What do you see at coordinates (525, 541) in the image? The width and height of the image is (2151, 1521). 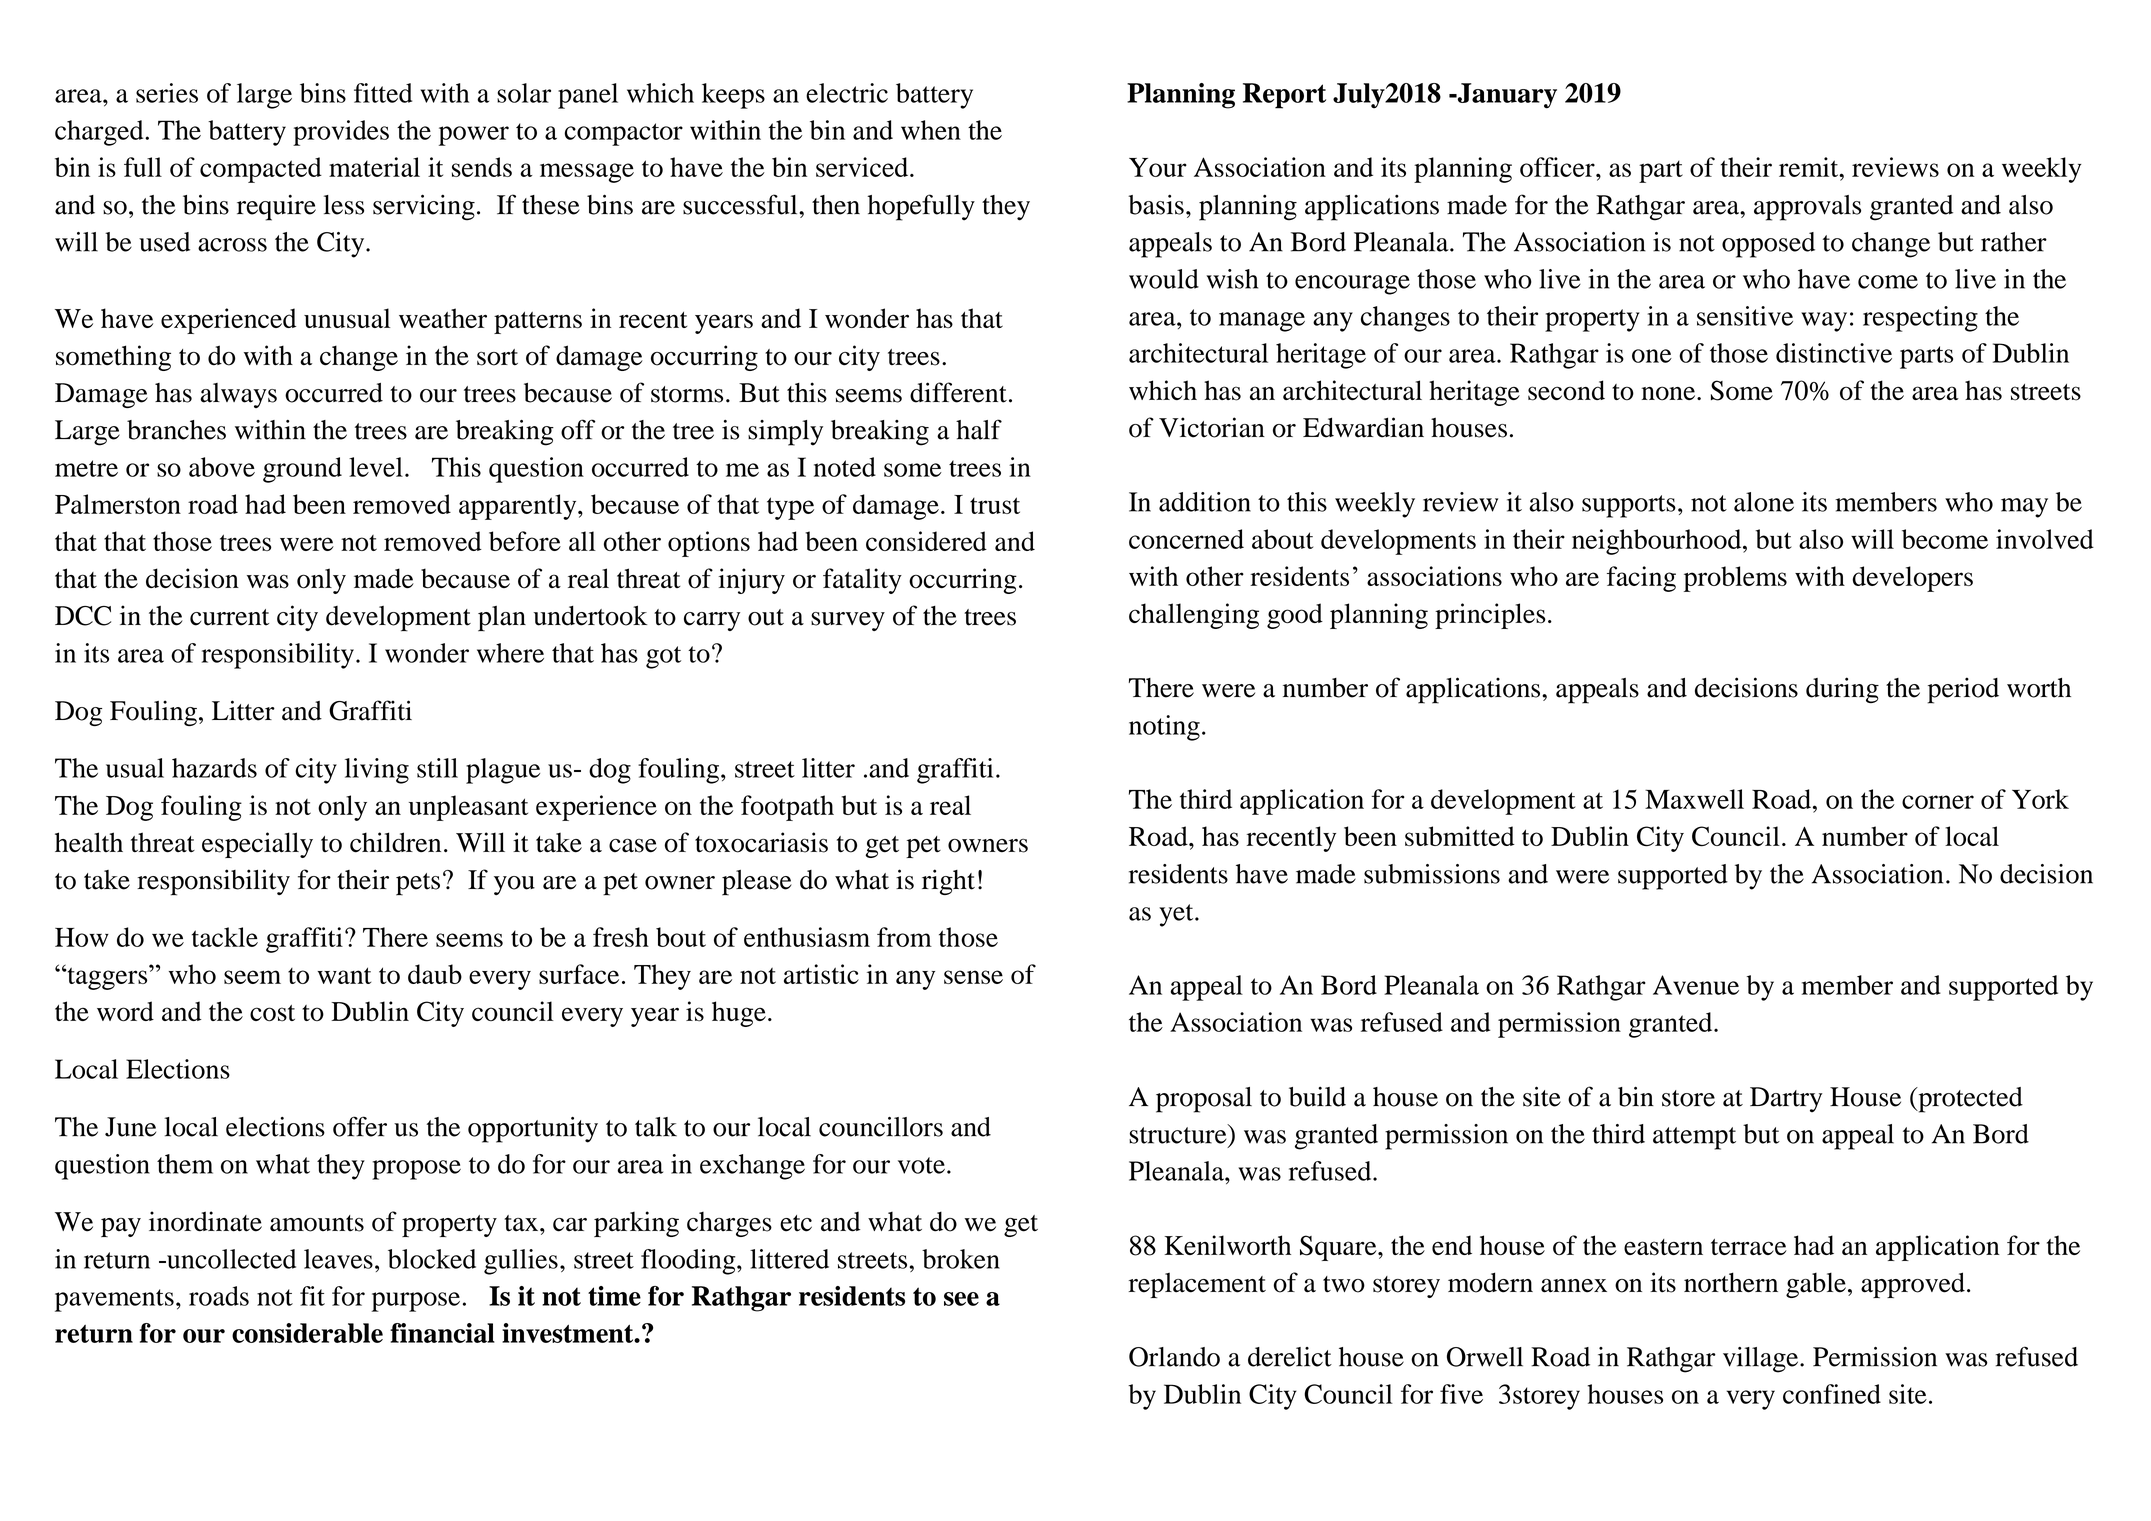 I see `before` at bounding box center [525, 541].
